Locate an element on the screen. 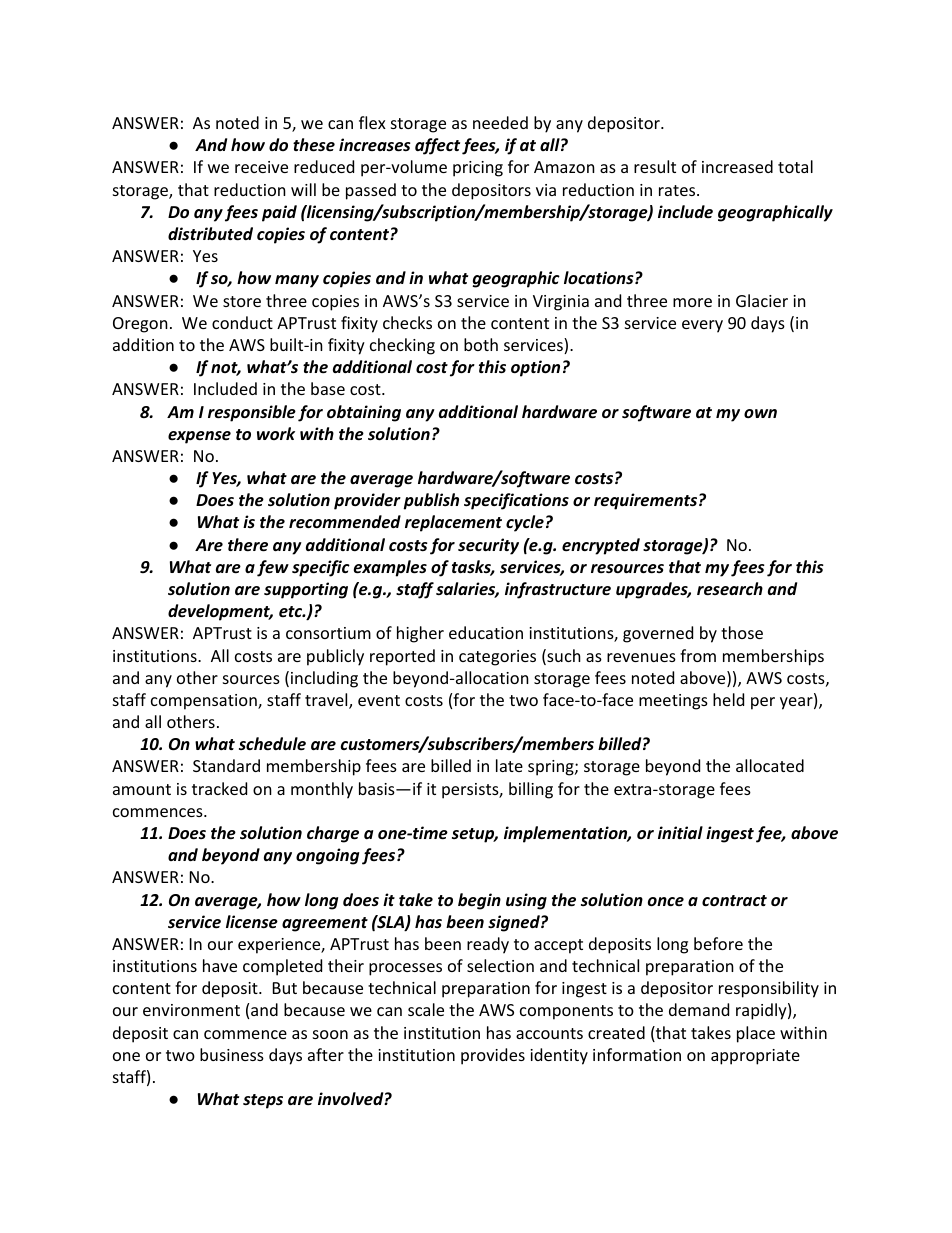 This screenshot has height=1233, width=952. increased is located at coordinates (737, 166).
